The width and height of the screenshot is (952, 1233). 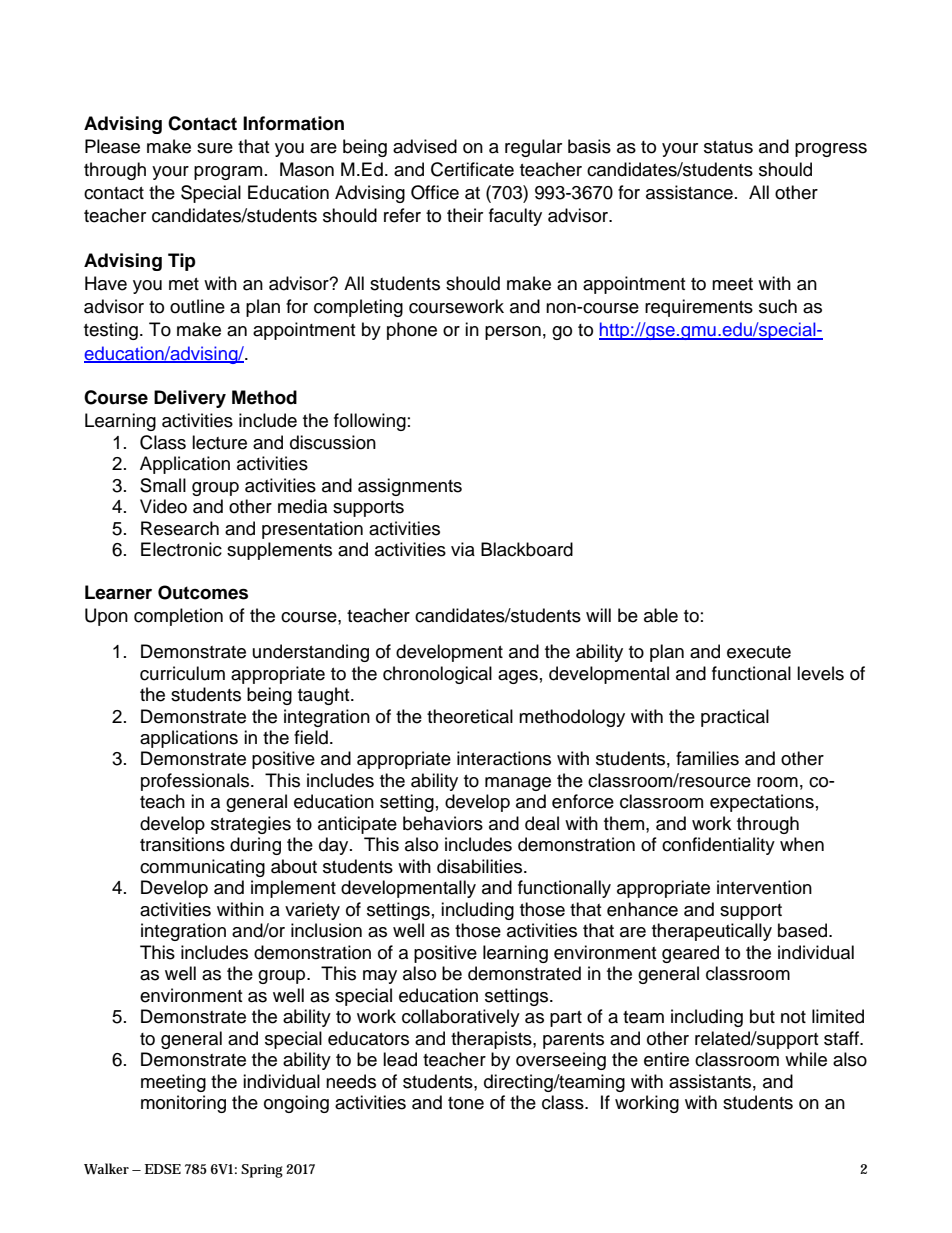 What do you see at coordinates (196, 782) in the screenshot?
I see `professionals` at bounding box center [196, 782].
